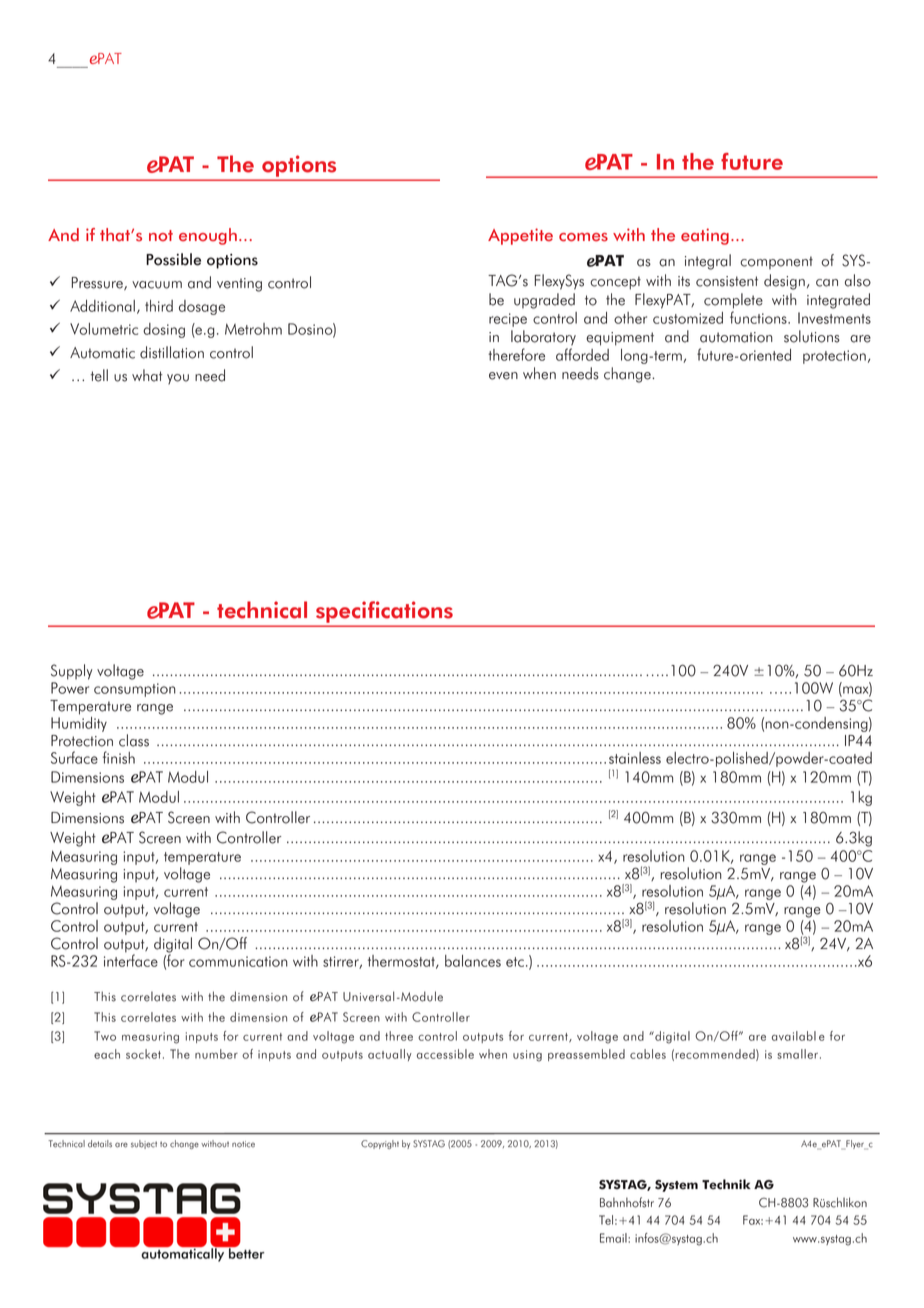  Describe the element at coordinates (131, 960) in the screenshot. I see `interface` at that location.
